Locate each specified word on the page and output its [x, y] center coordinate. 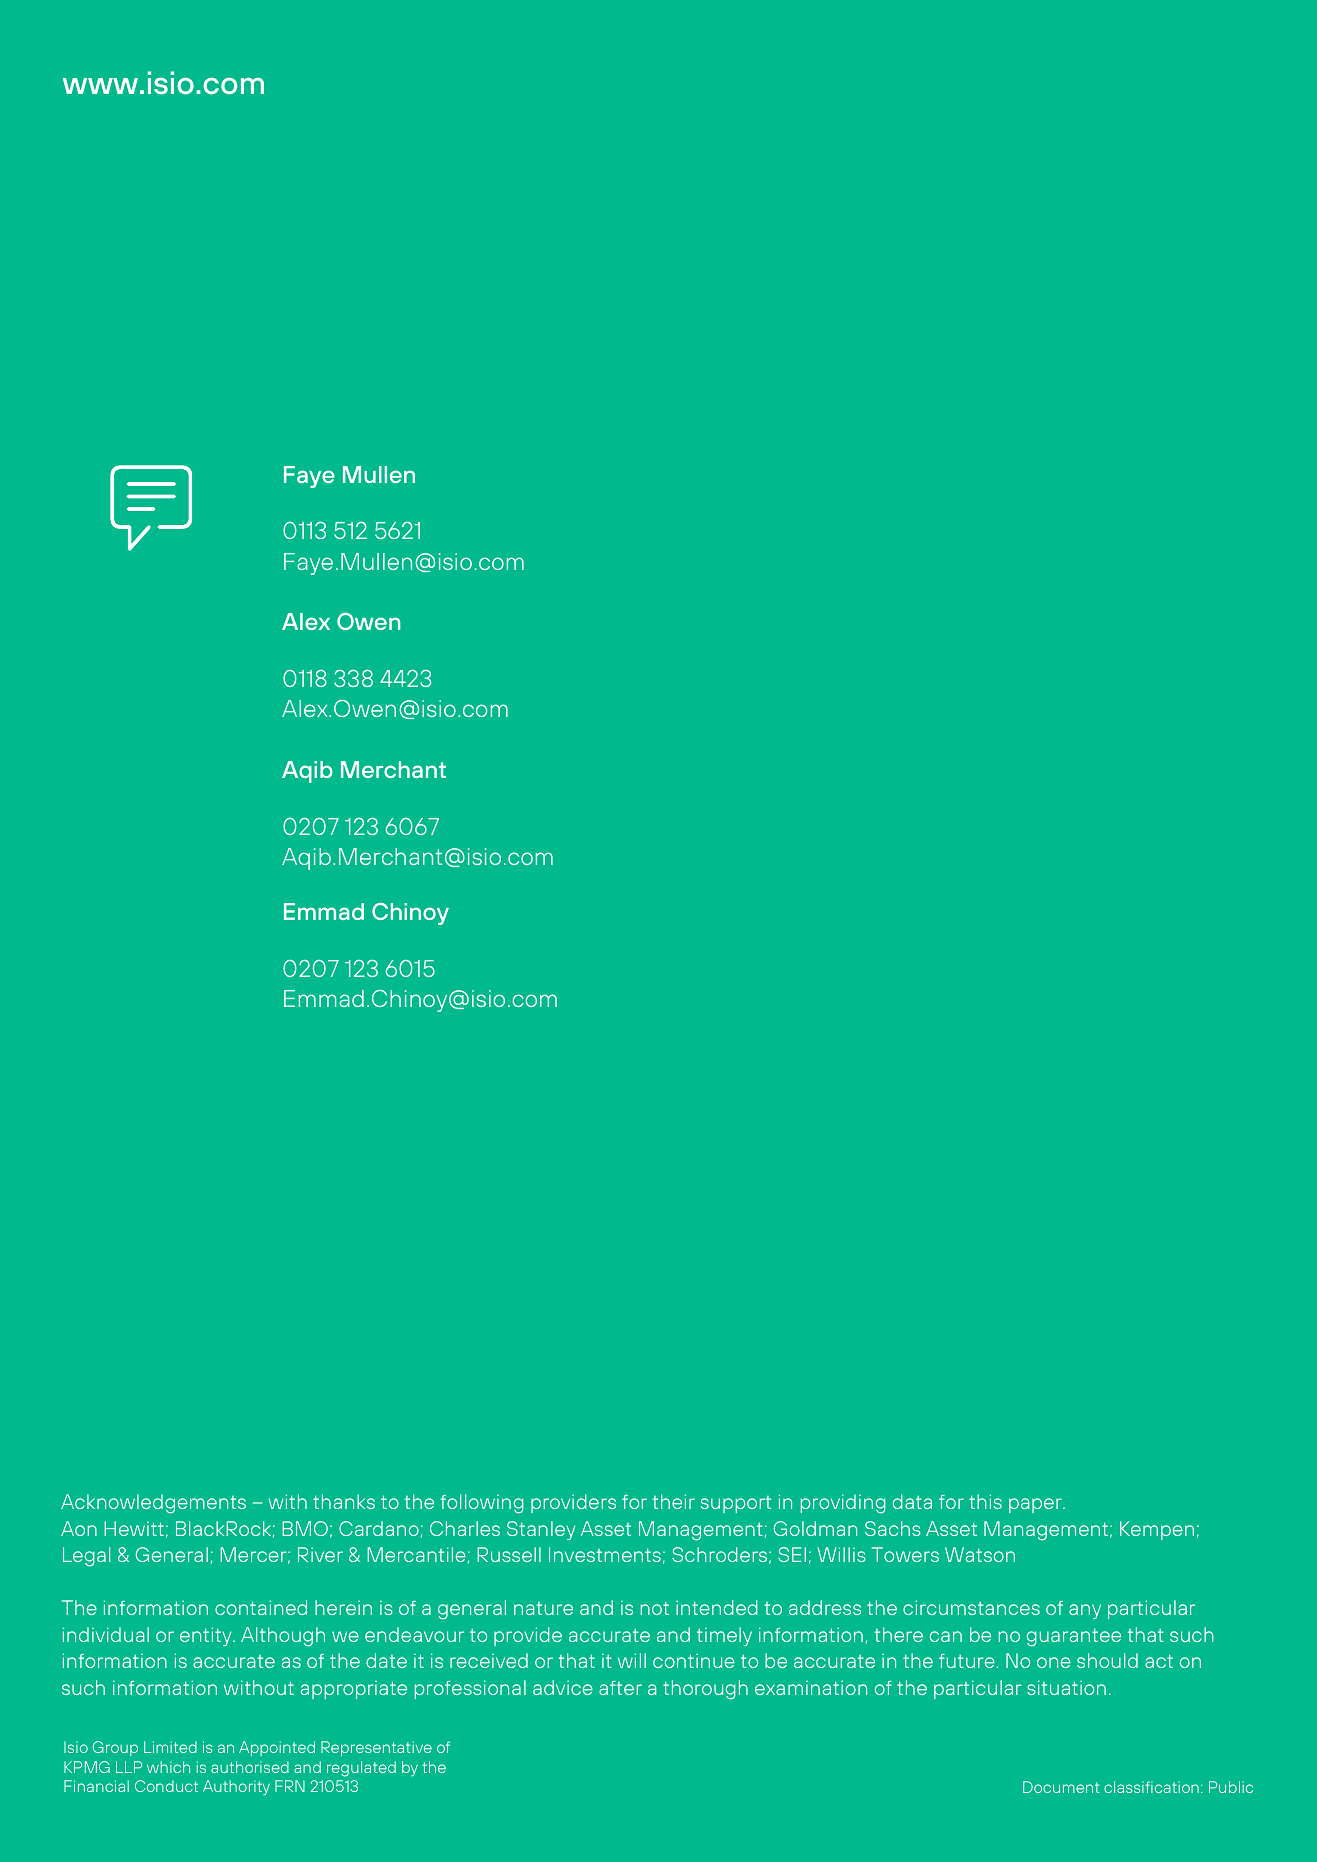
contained [261, 1607]
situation [1066, 1687]
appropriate [354, 1690]
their [674, 1501]
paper [1036, 1505]
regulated [361, 1769]
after [620, 1688]
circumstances [971, 1607]
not [655, 1608]
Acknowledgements [153, 1504]
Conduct [166, 1786]
